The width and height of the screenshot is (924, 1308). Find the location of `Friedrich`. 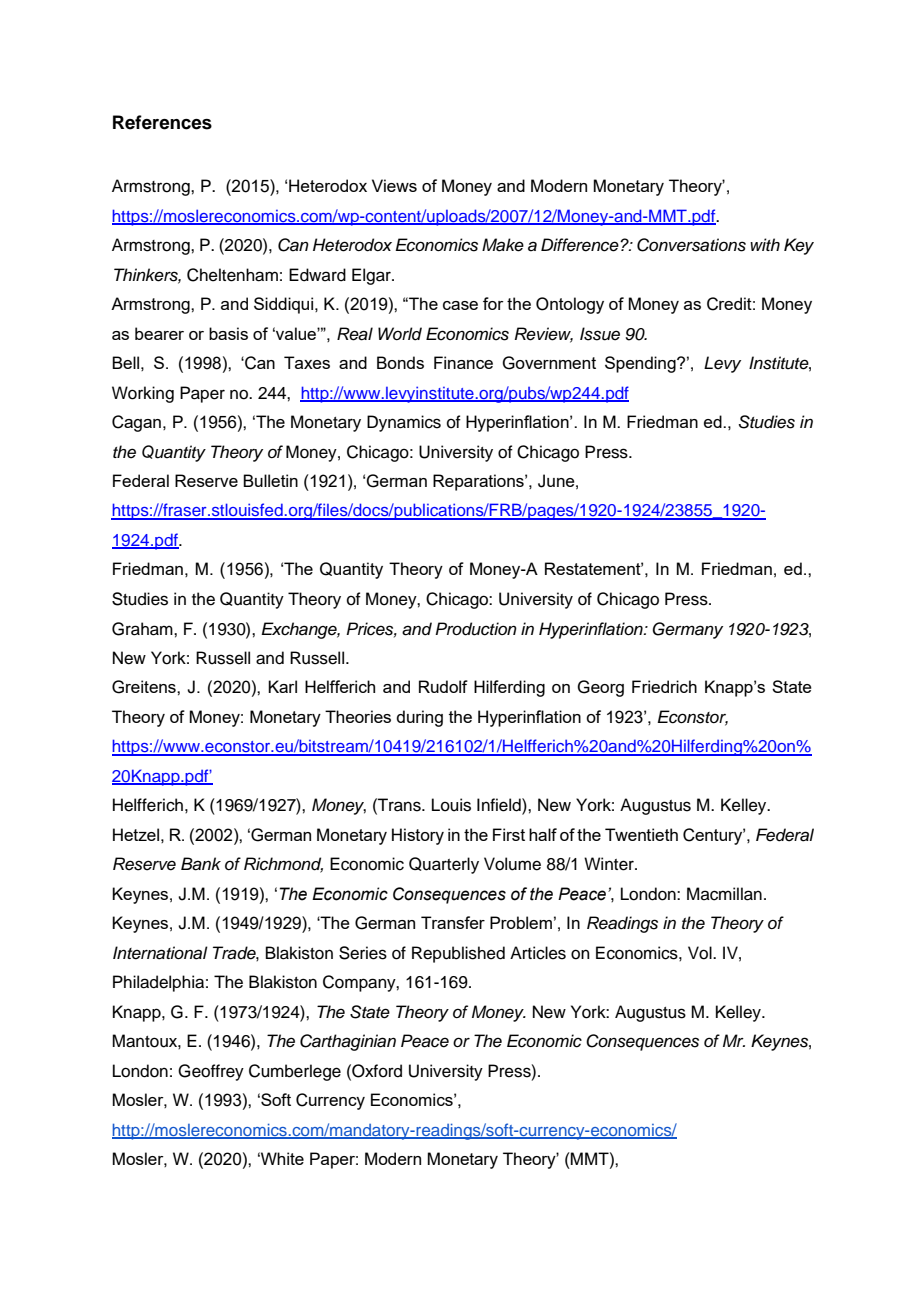

Friedrich is located at coordinates (664, 686).
